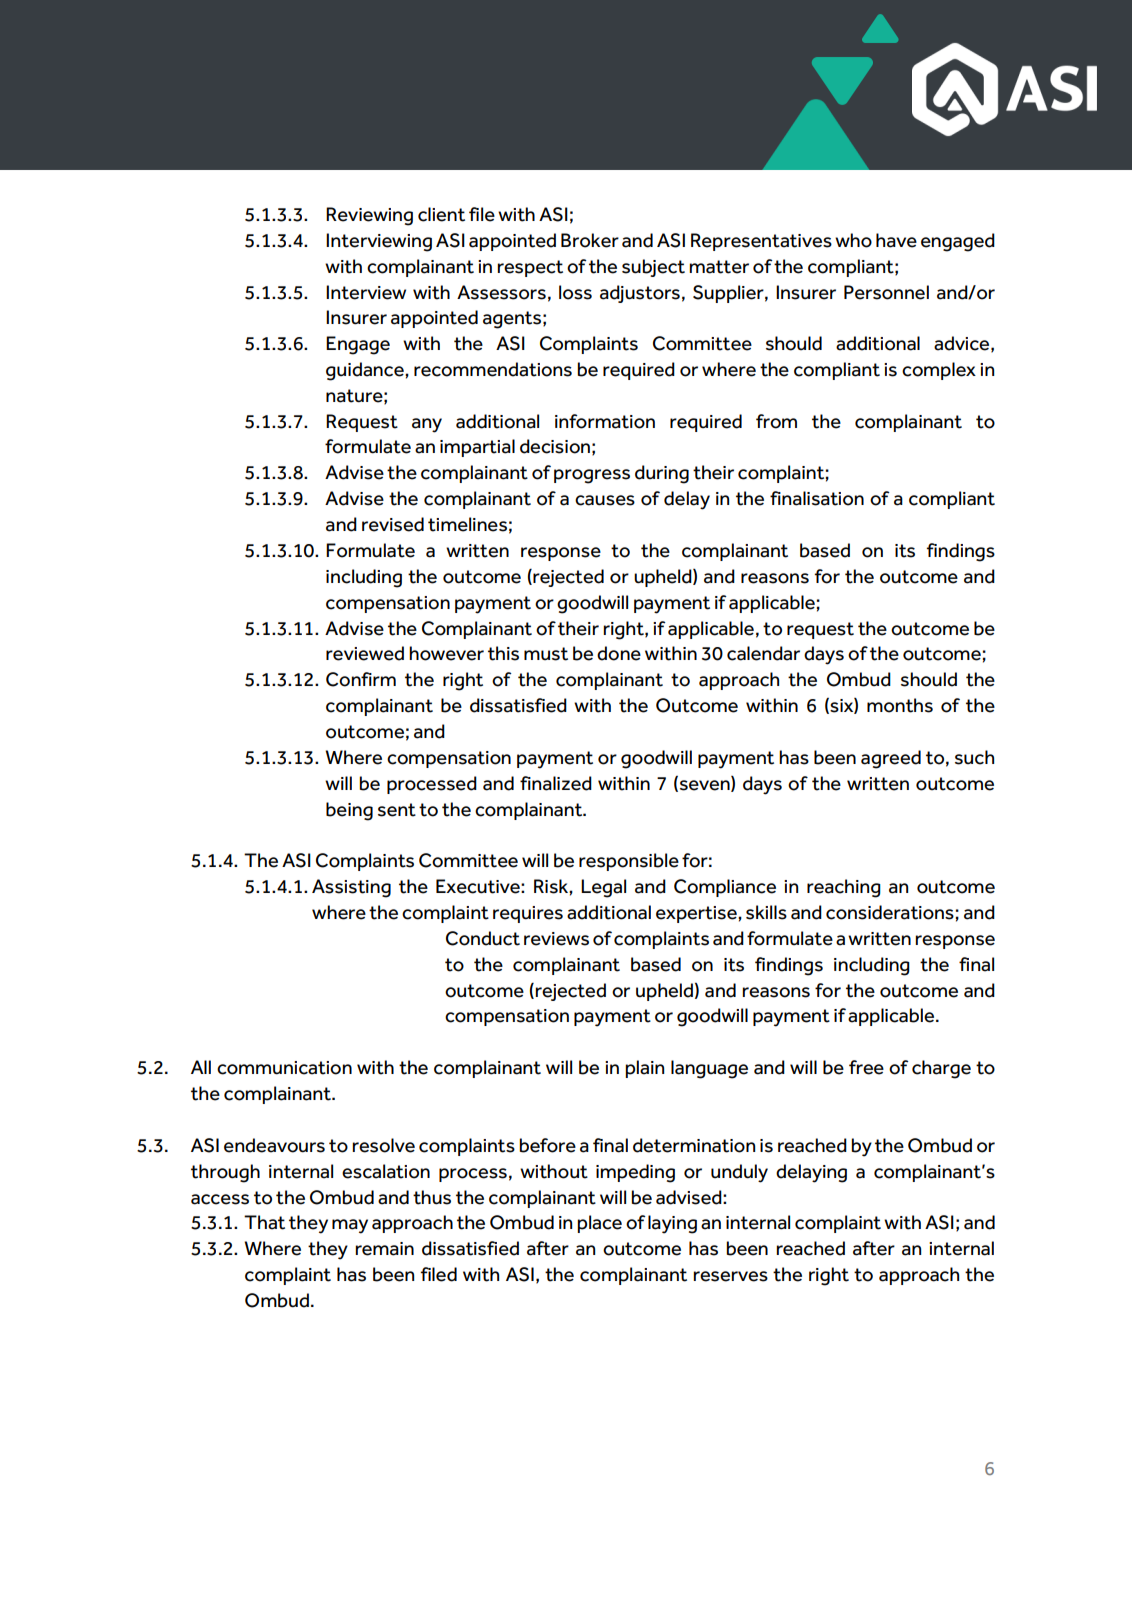  I want to click on months, so click(900, 705).
